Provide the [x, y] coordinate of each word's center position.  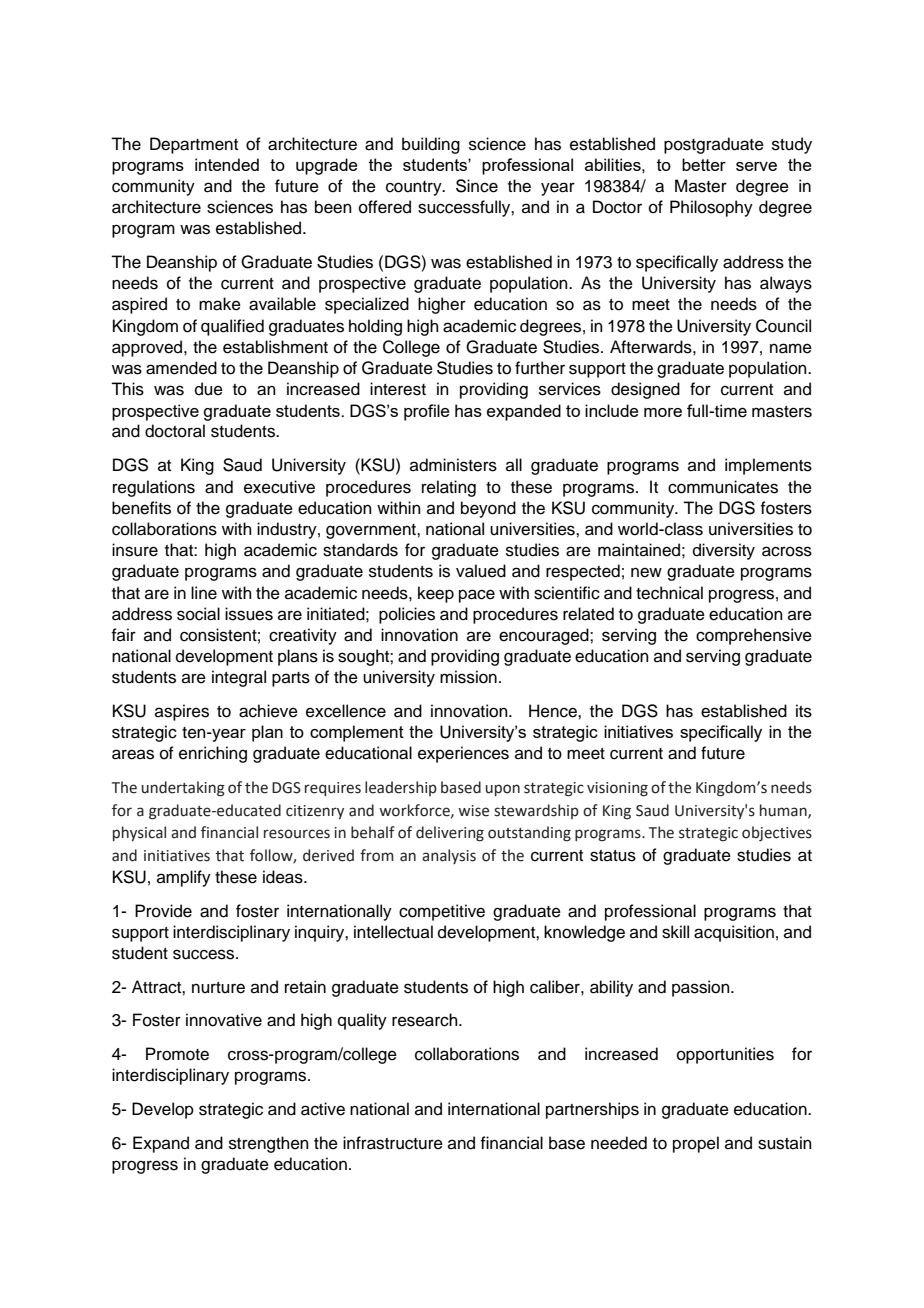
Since [477, 186]
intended [227, 164]
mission [468, 677]
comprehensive [754, 636]
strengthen [269, 1144]
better [704, 164]
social [198, 614]
